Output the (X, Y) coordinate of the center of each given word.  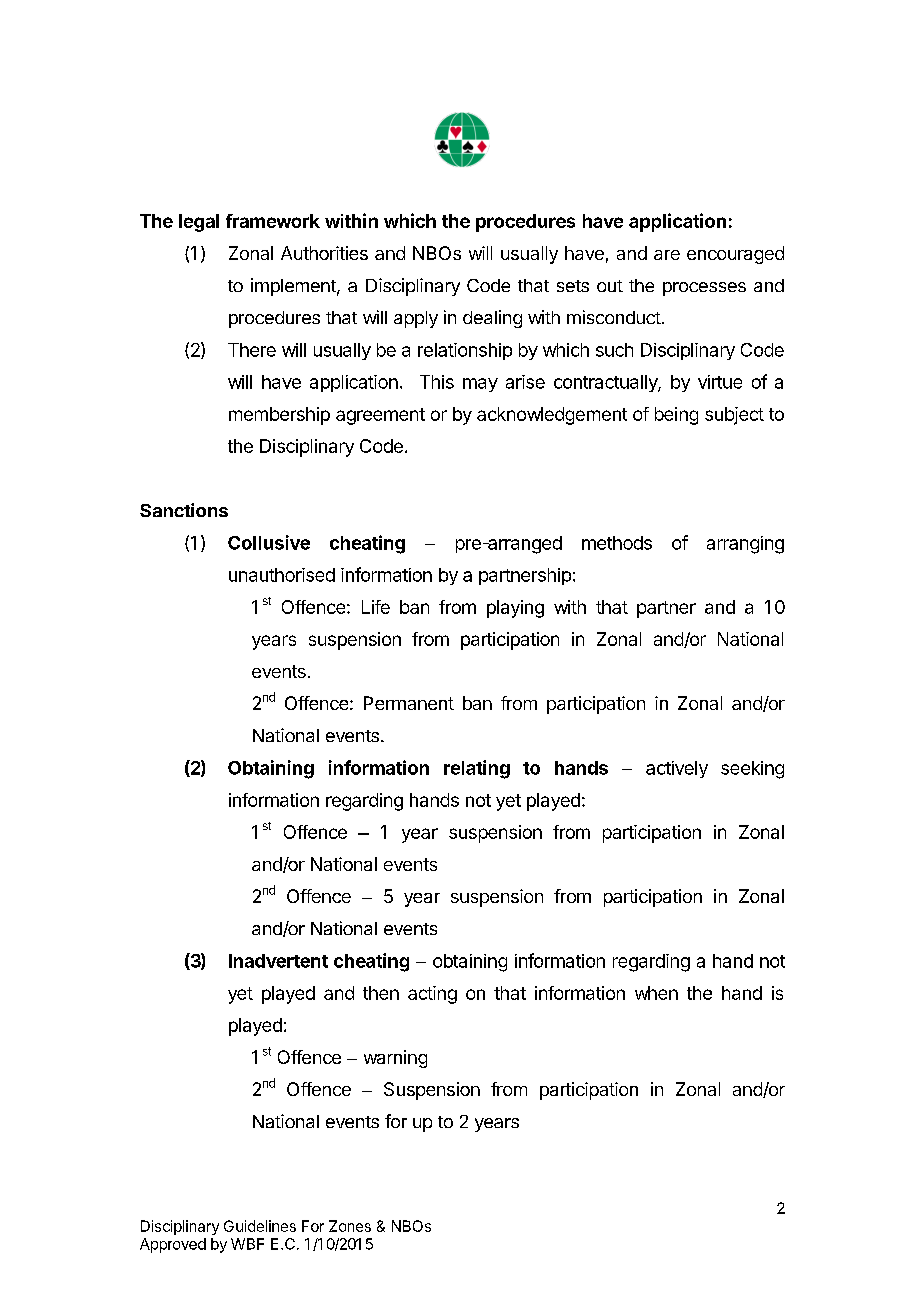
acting (432, 995)
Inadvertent (278, 961)
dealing (492, 319)
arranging (745, 545)
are (667, 255)
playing (515, 609)
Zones (350, 1226)
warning (395, 1059)
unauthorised (282, 575)
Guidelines (260, 1226)
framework (273, 221)
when (656, 993)
